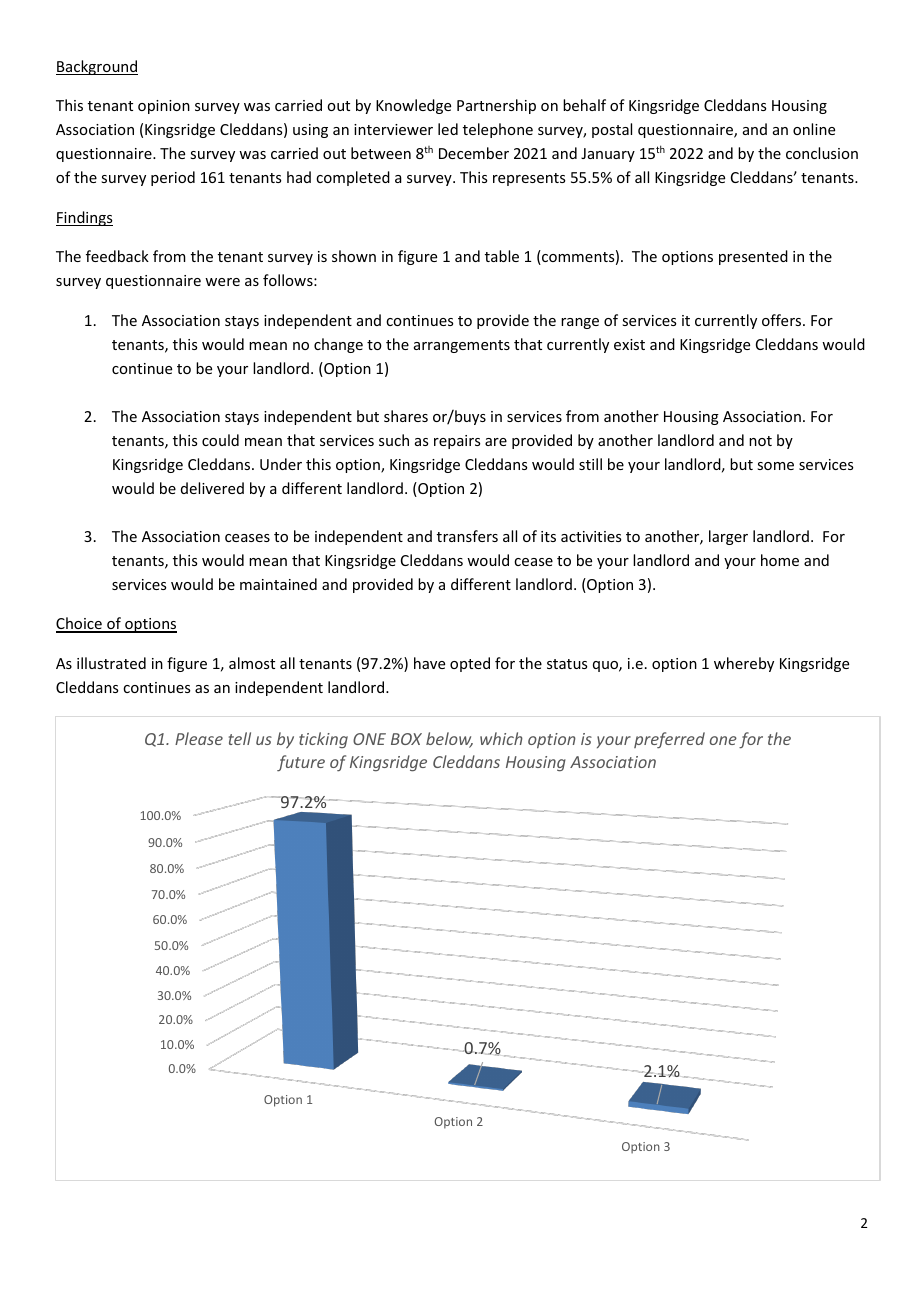 This screenshot has height=1308, width=924. I want to click on online, so click(814, 129).
